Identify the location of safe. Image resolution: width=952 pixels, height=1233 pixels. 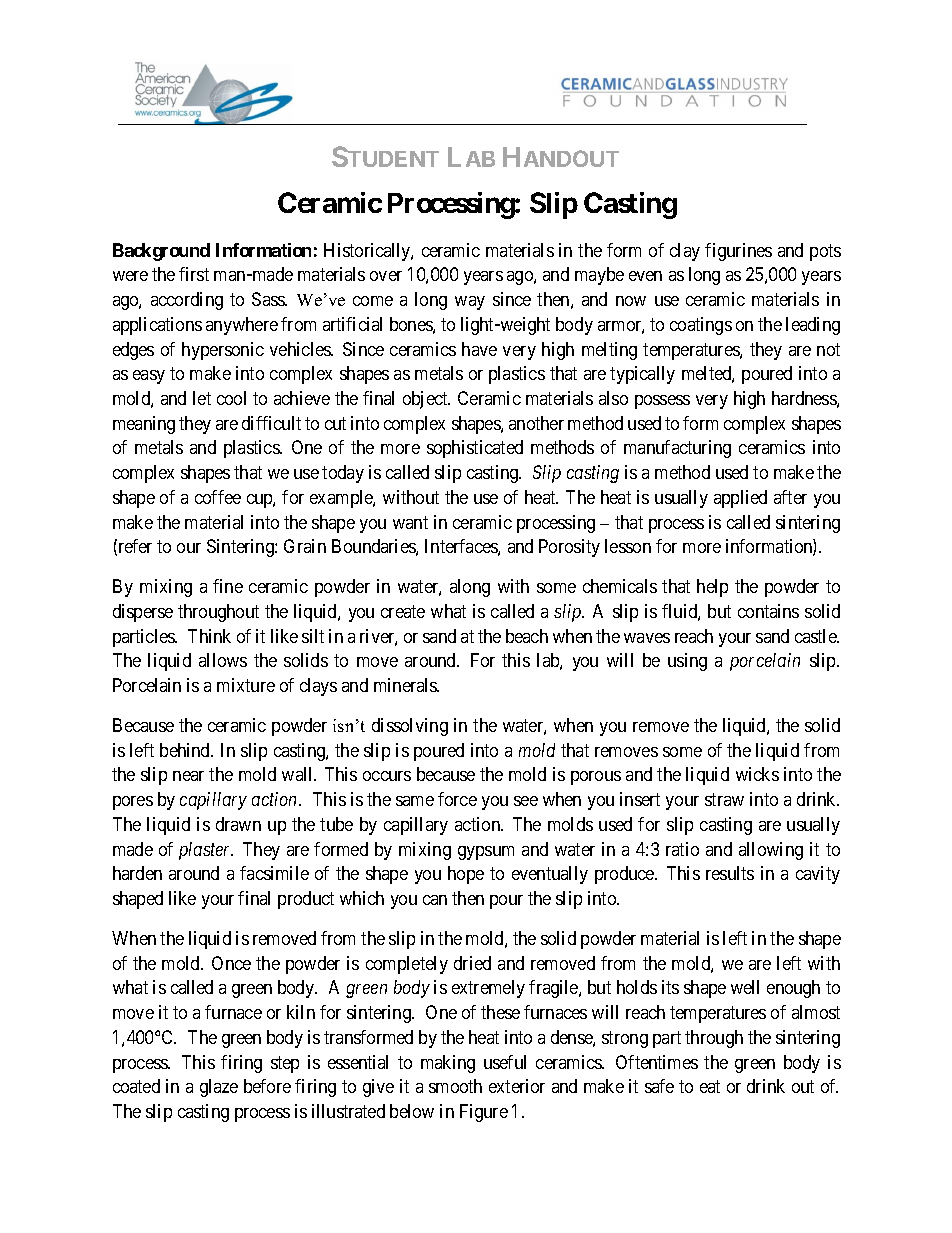
(659, 1086).
